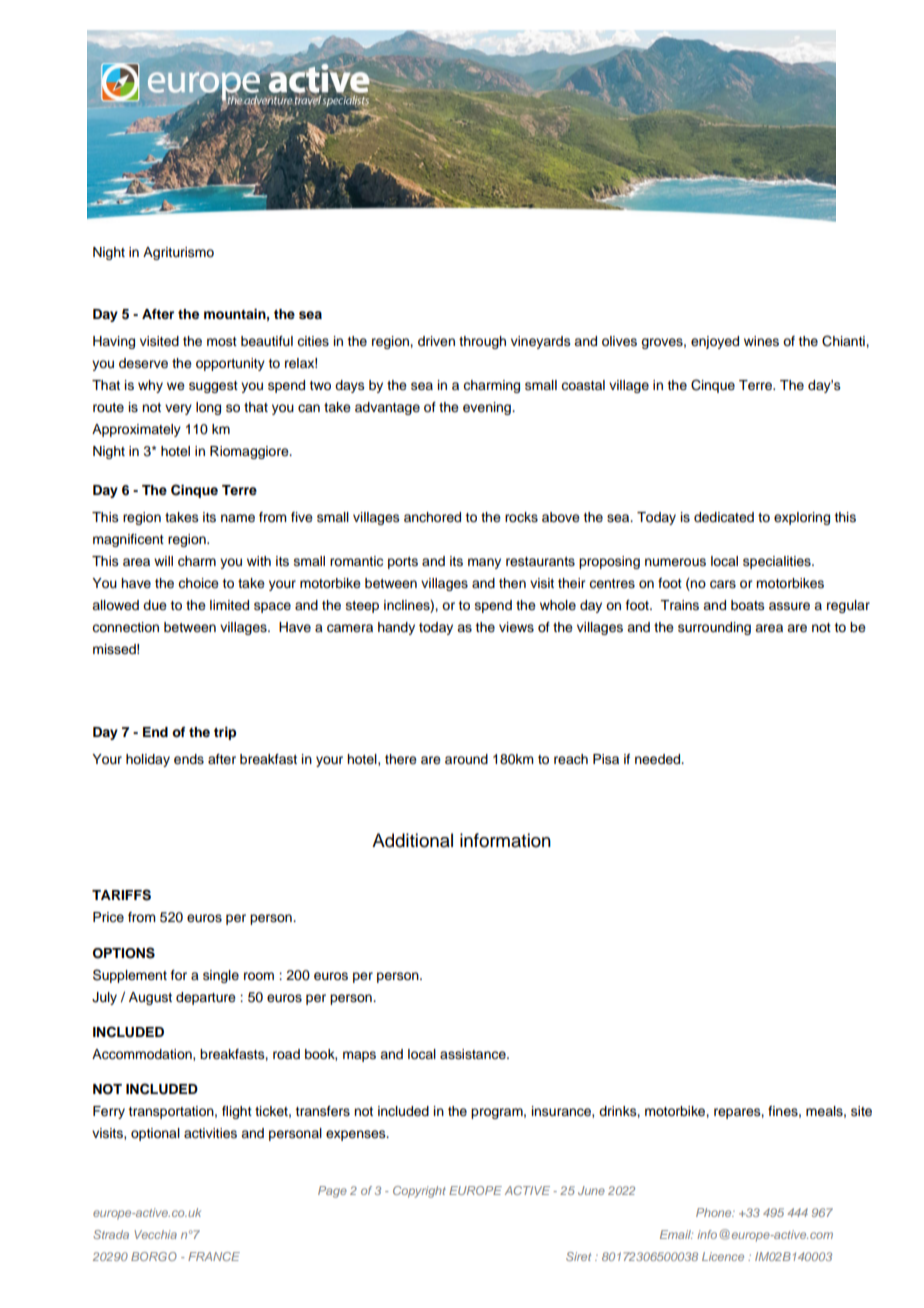 Image resolution: width=924 pixels, height=1308 pixels. I want to click on FRANCE, so click(214, 1256).
